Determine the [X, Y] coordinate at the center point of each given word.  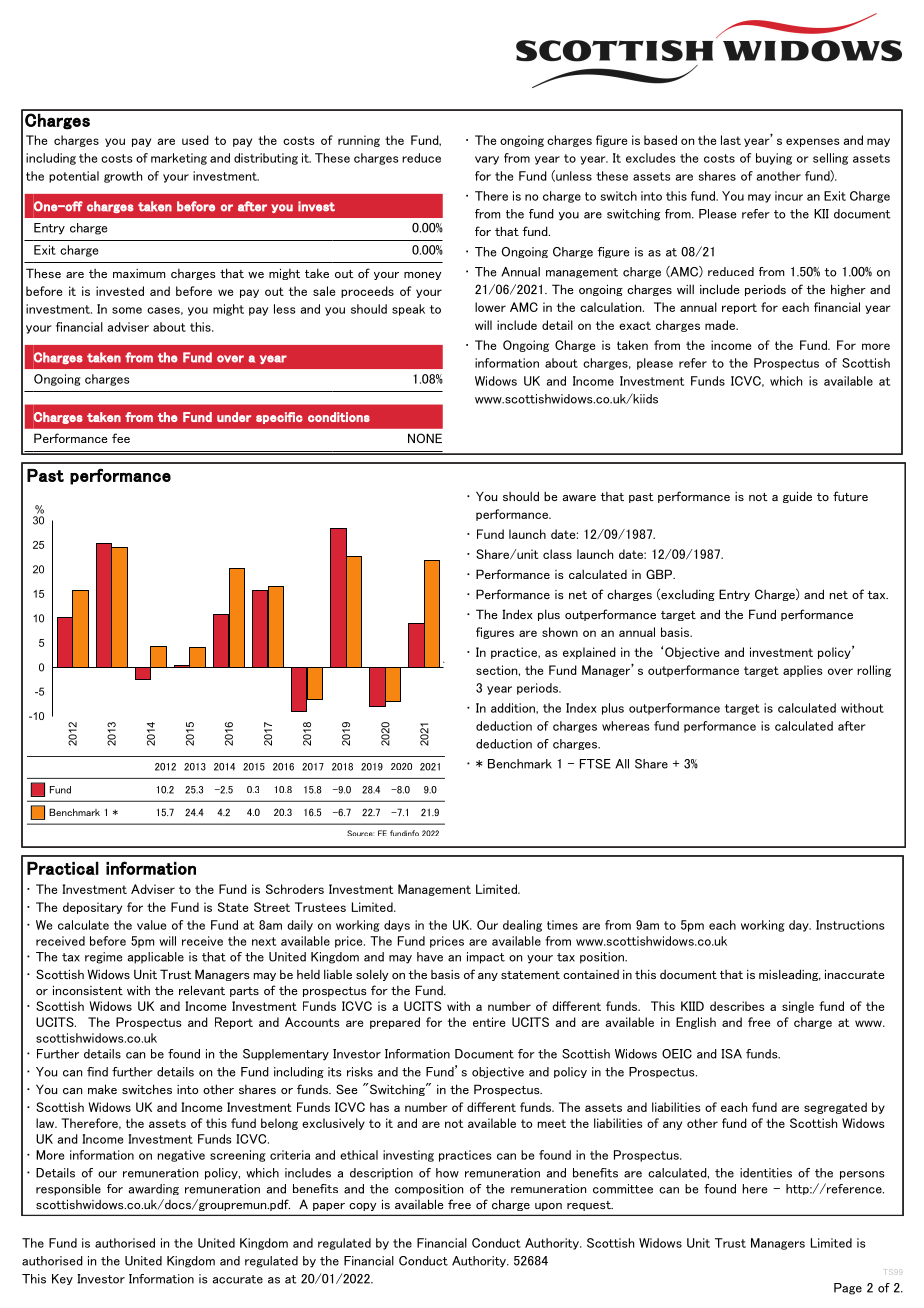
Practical [63, 868]
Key [62, 1279]
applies [802, 671]
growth [123, 177]
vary [487, 160]
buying [774, 159]
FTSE [595, 764]
